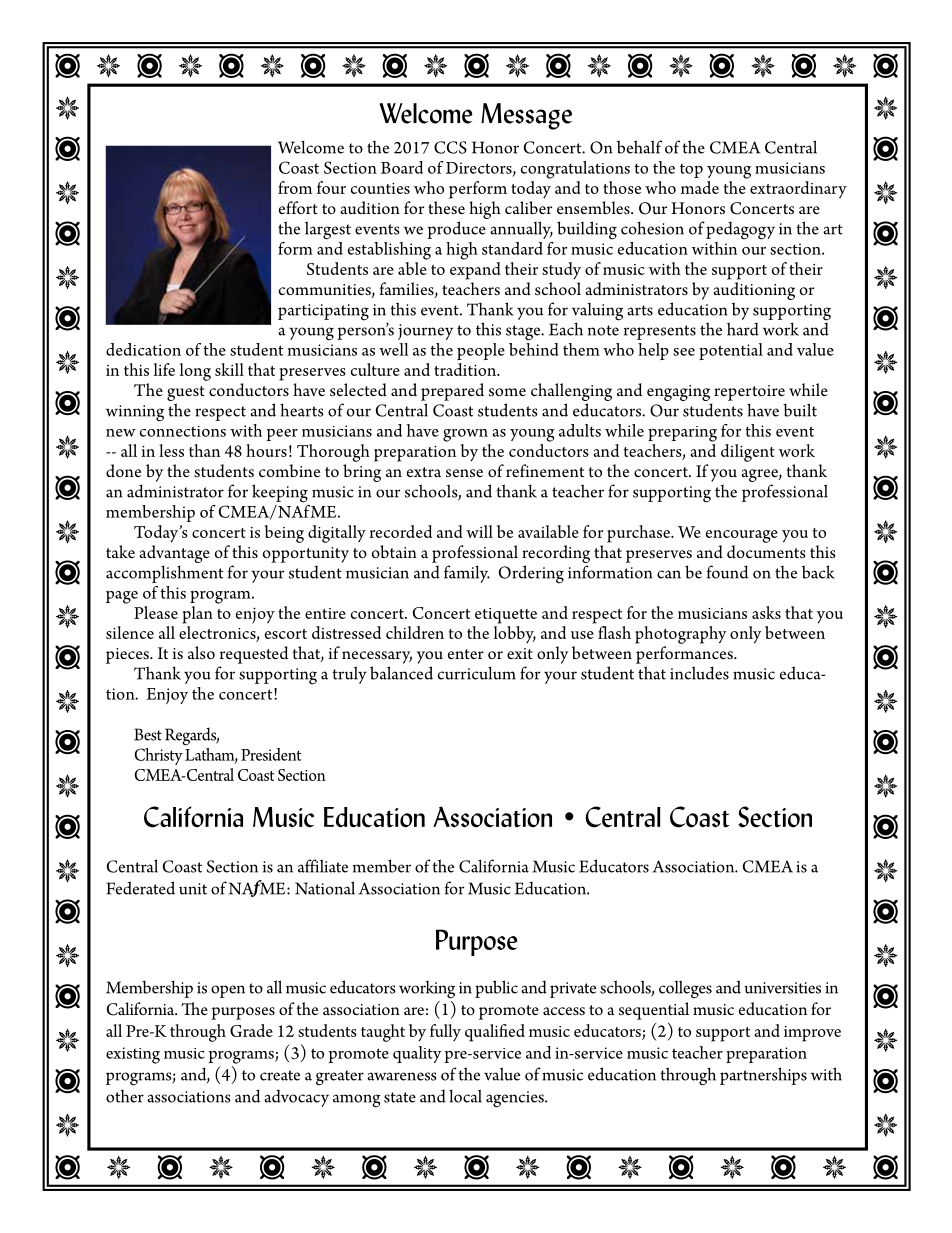 Image resolution: width=952 pixels, height=1233 pixels. What do you see at coordinates (464, 473) in the page?
I see `sense` at bounding box center [464, 473].
